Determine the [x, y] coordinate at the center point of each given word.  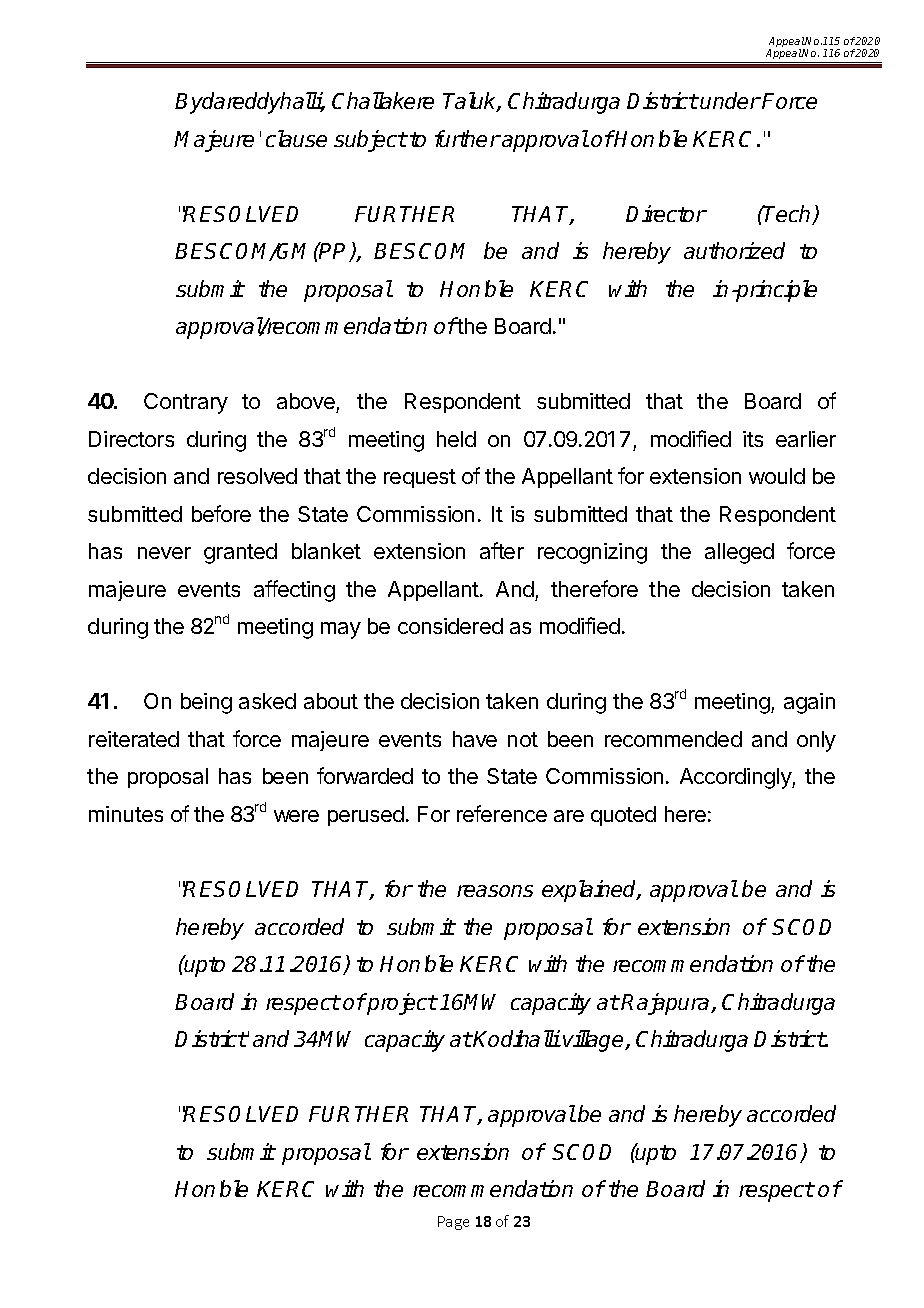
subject [370, 141]
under [730, 100]
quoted [623, 816]
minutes [126, 814]
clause [296, 138]
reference [502, 813]
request [420, 478]
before [221, 513]
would [777, 476]
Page [453, 1223]
